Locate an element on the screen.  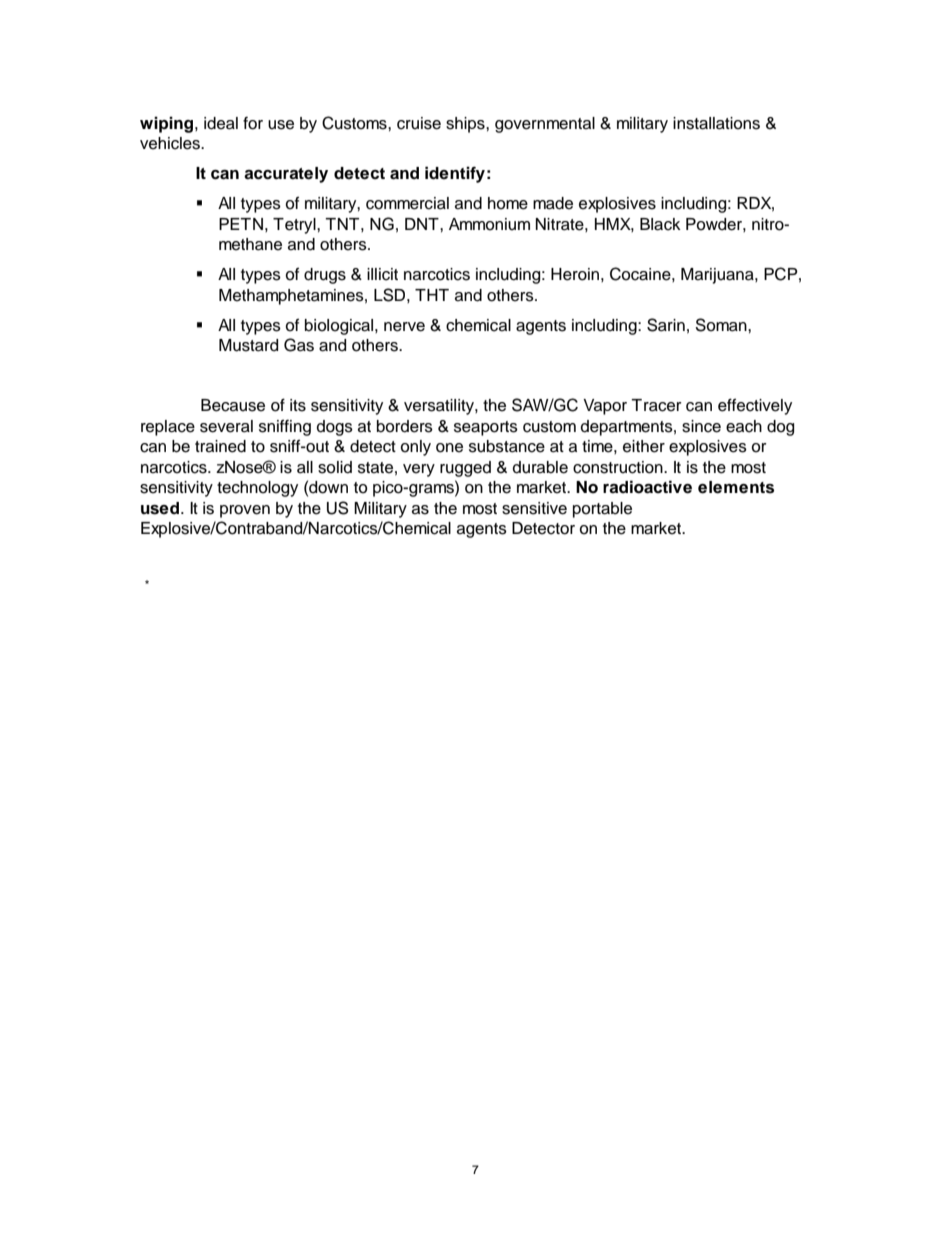
Black is located at coordinates (660, 224).
